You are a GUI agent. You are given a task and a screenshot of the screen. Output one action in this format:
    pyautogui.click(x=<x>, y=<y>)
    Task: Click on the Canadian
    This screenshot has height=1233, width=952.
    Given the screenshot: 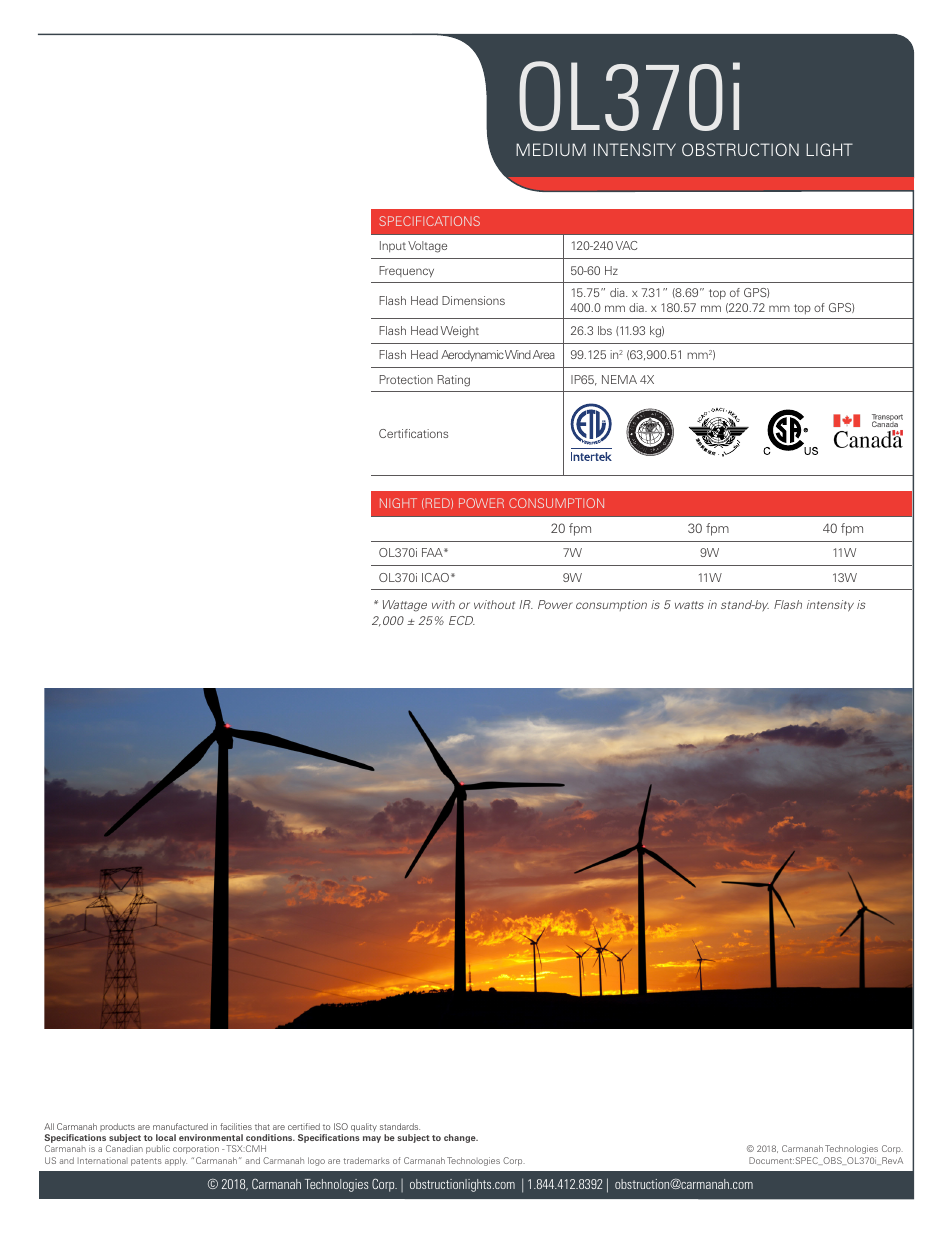 What is the action you would take?
    pyautogui.click(x=124, y=1148)
